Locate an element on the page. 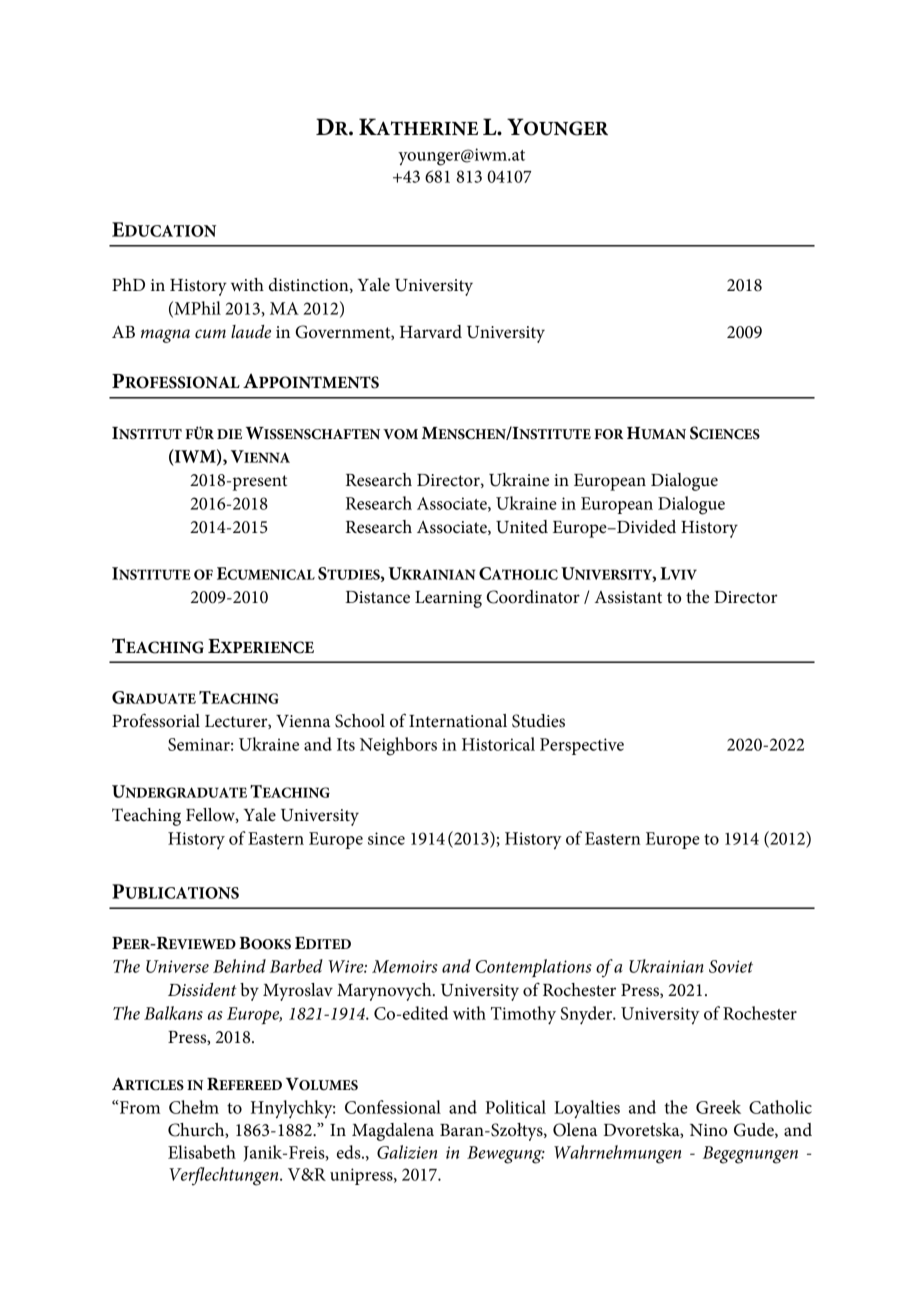  Soviet is located at coordinates (731, 966).
